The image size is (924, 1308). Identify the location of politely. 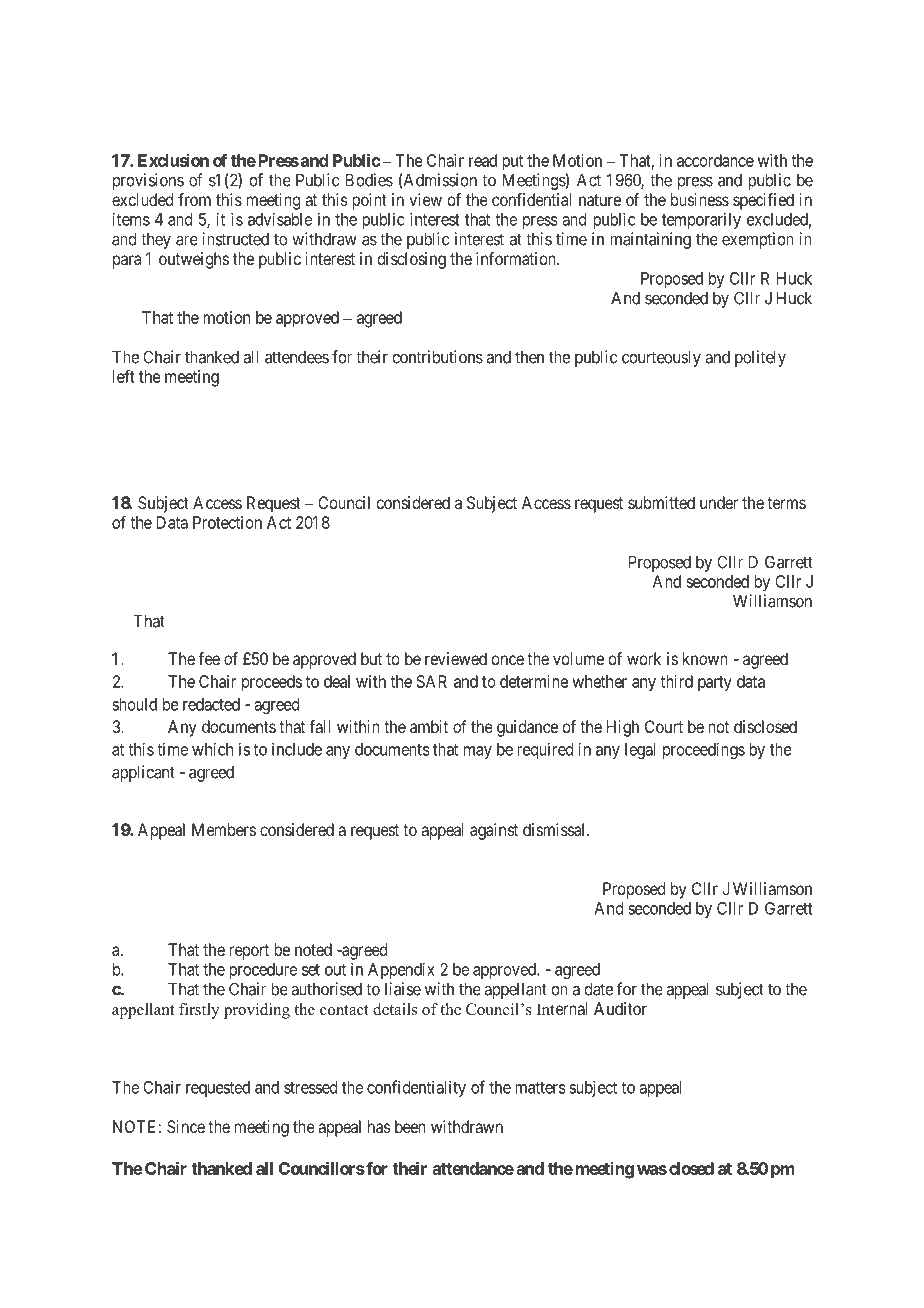
(760, 358).
